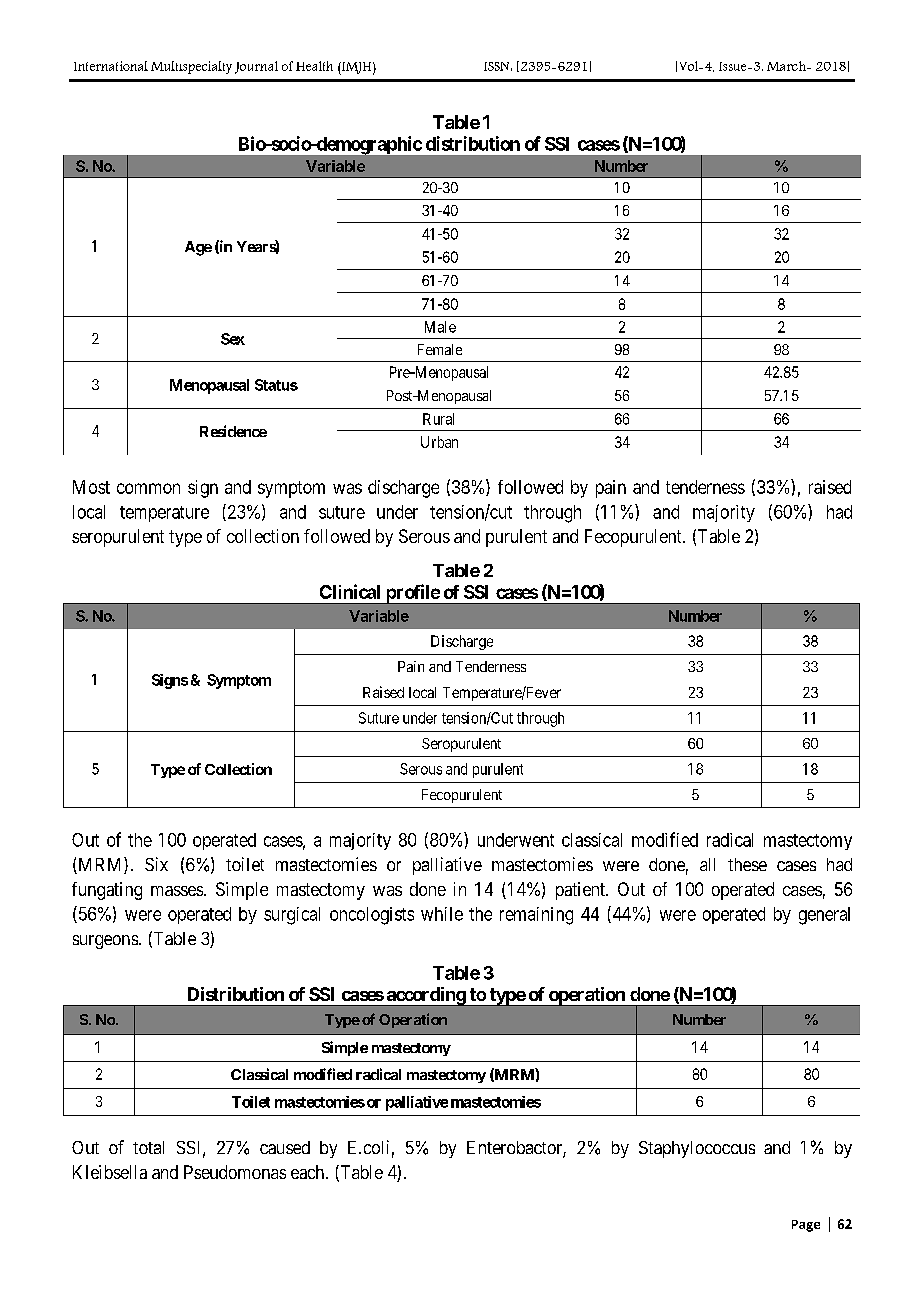 This page has width=924, height=1308. Describe the element at coordinates (314, 66) in the page. I see `Health` at that location.
